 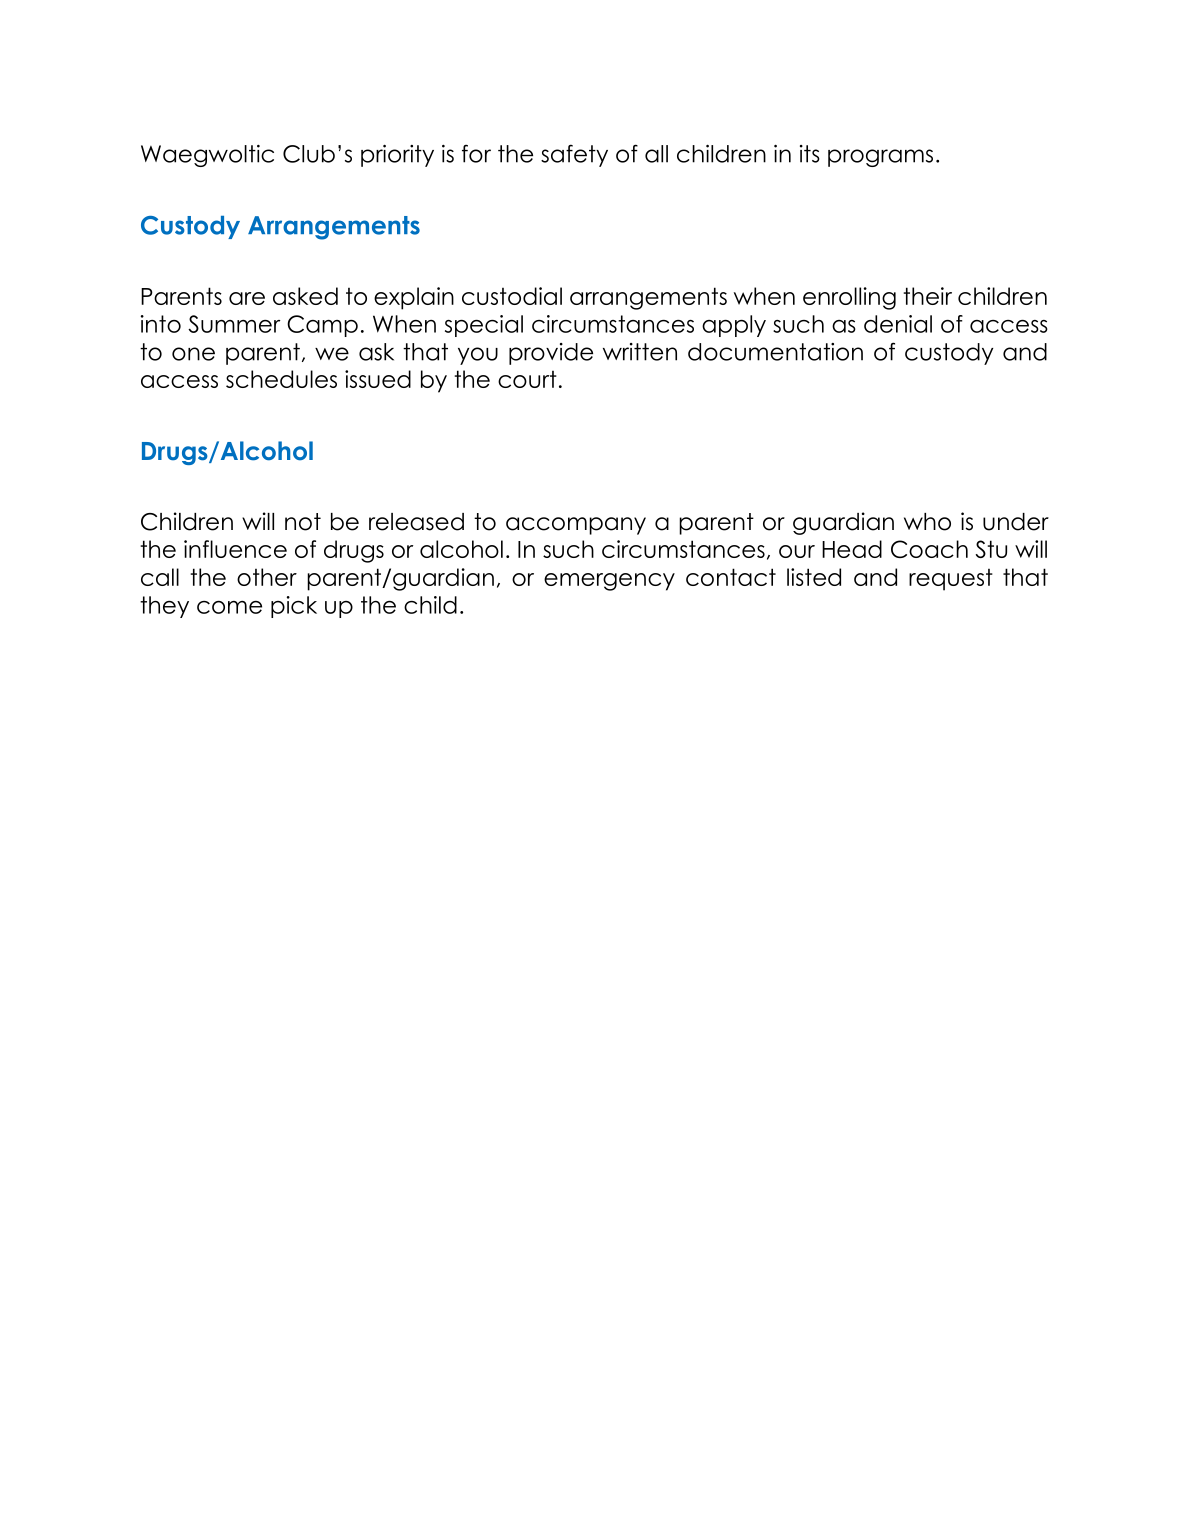 I want to click on safety, so click(x=574, y=155).
